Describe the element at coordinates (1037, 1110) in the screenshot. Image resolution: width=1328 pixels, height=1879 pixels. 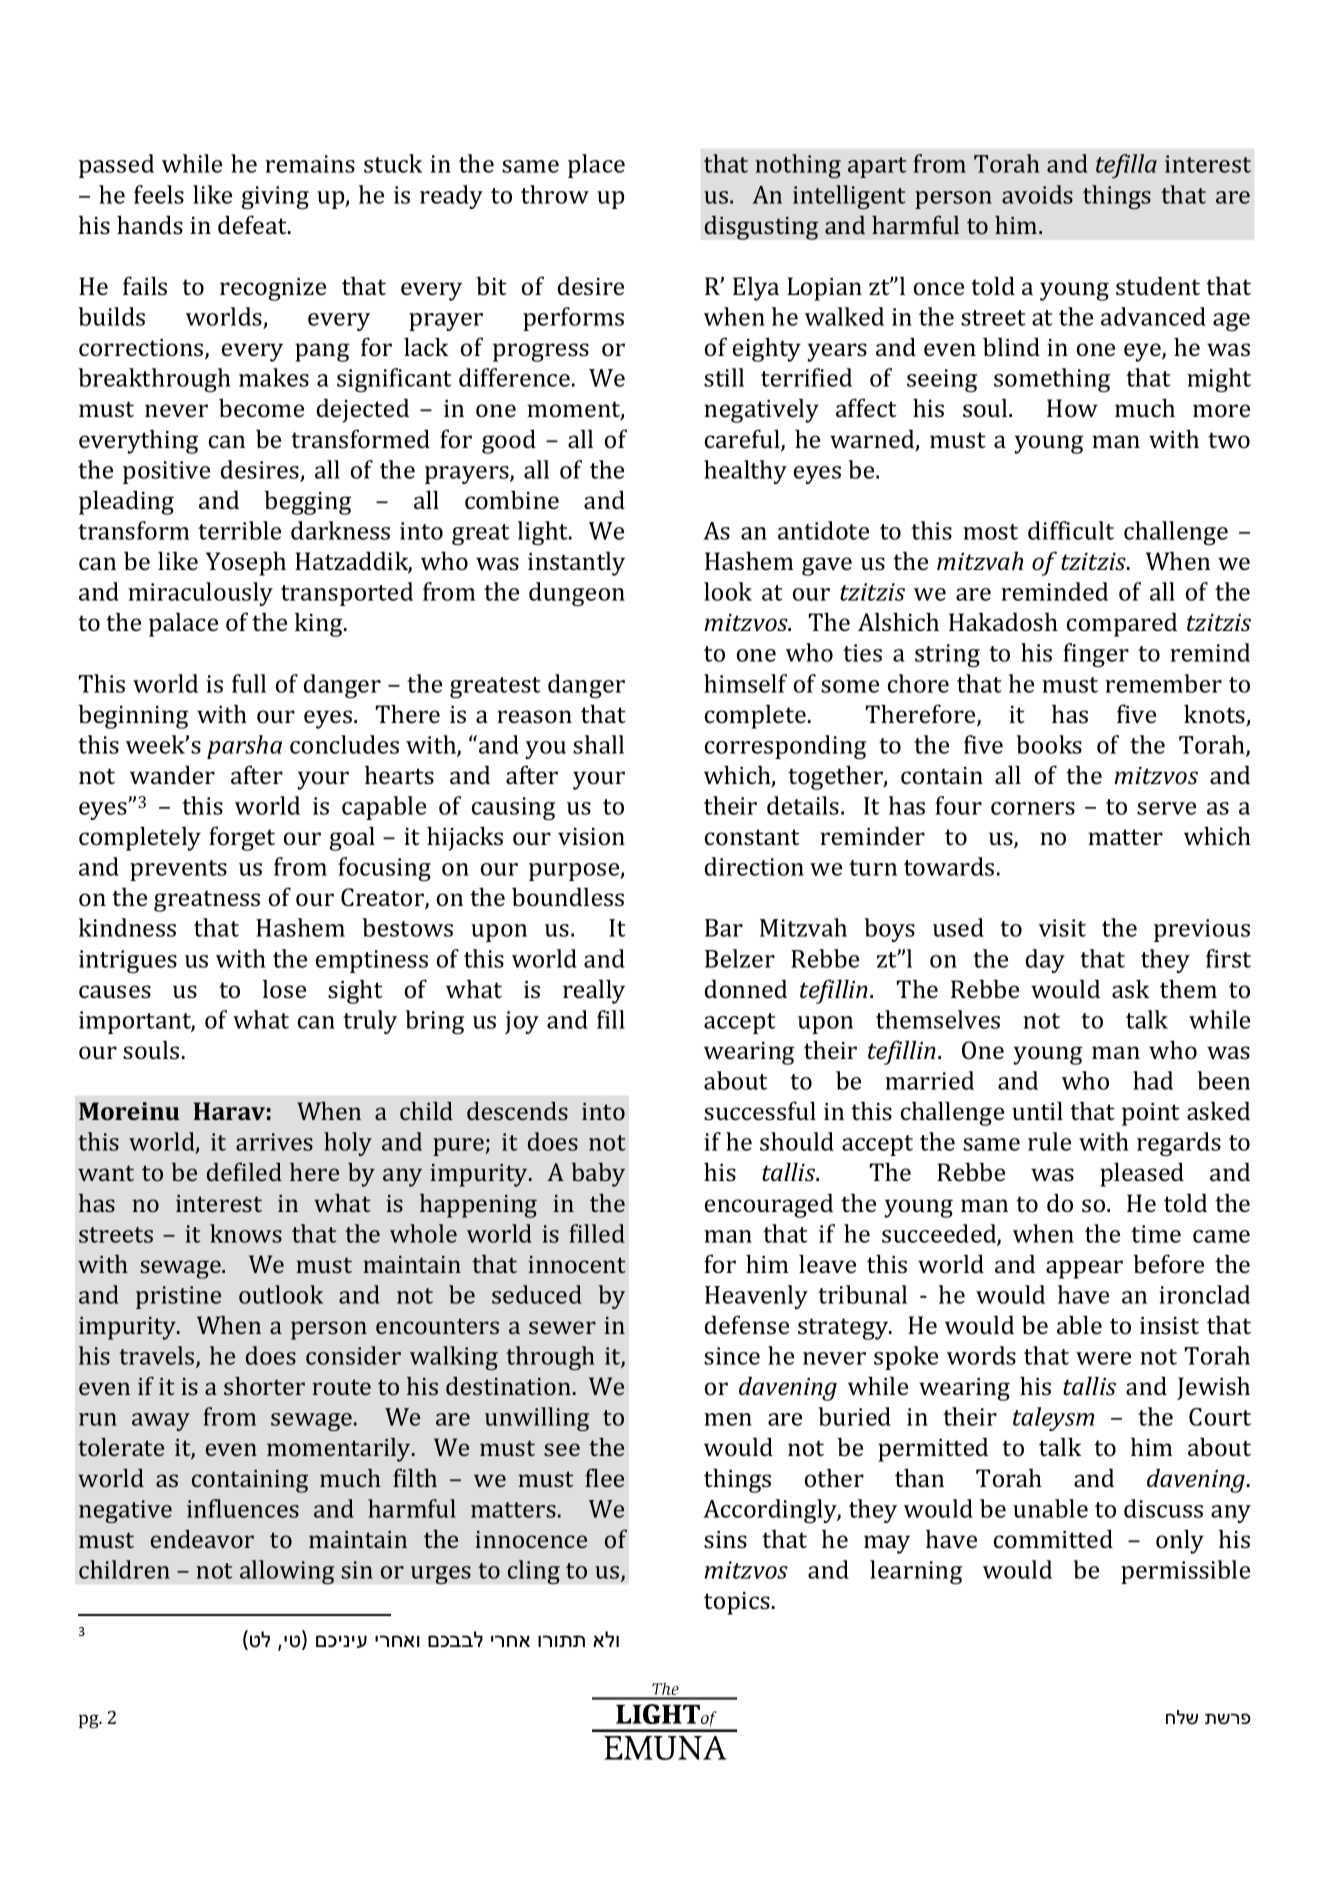
I see `until` at that location.
